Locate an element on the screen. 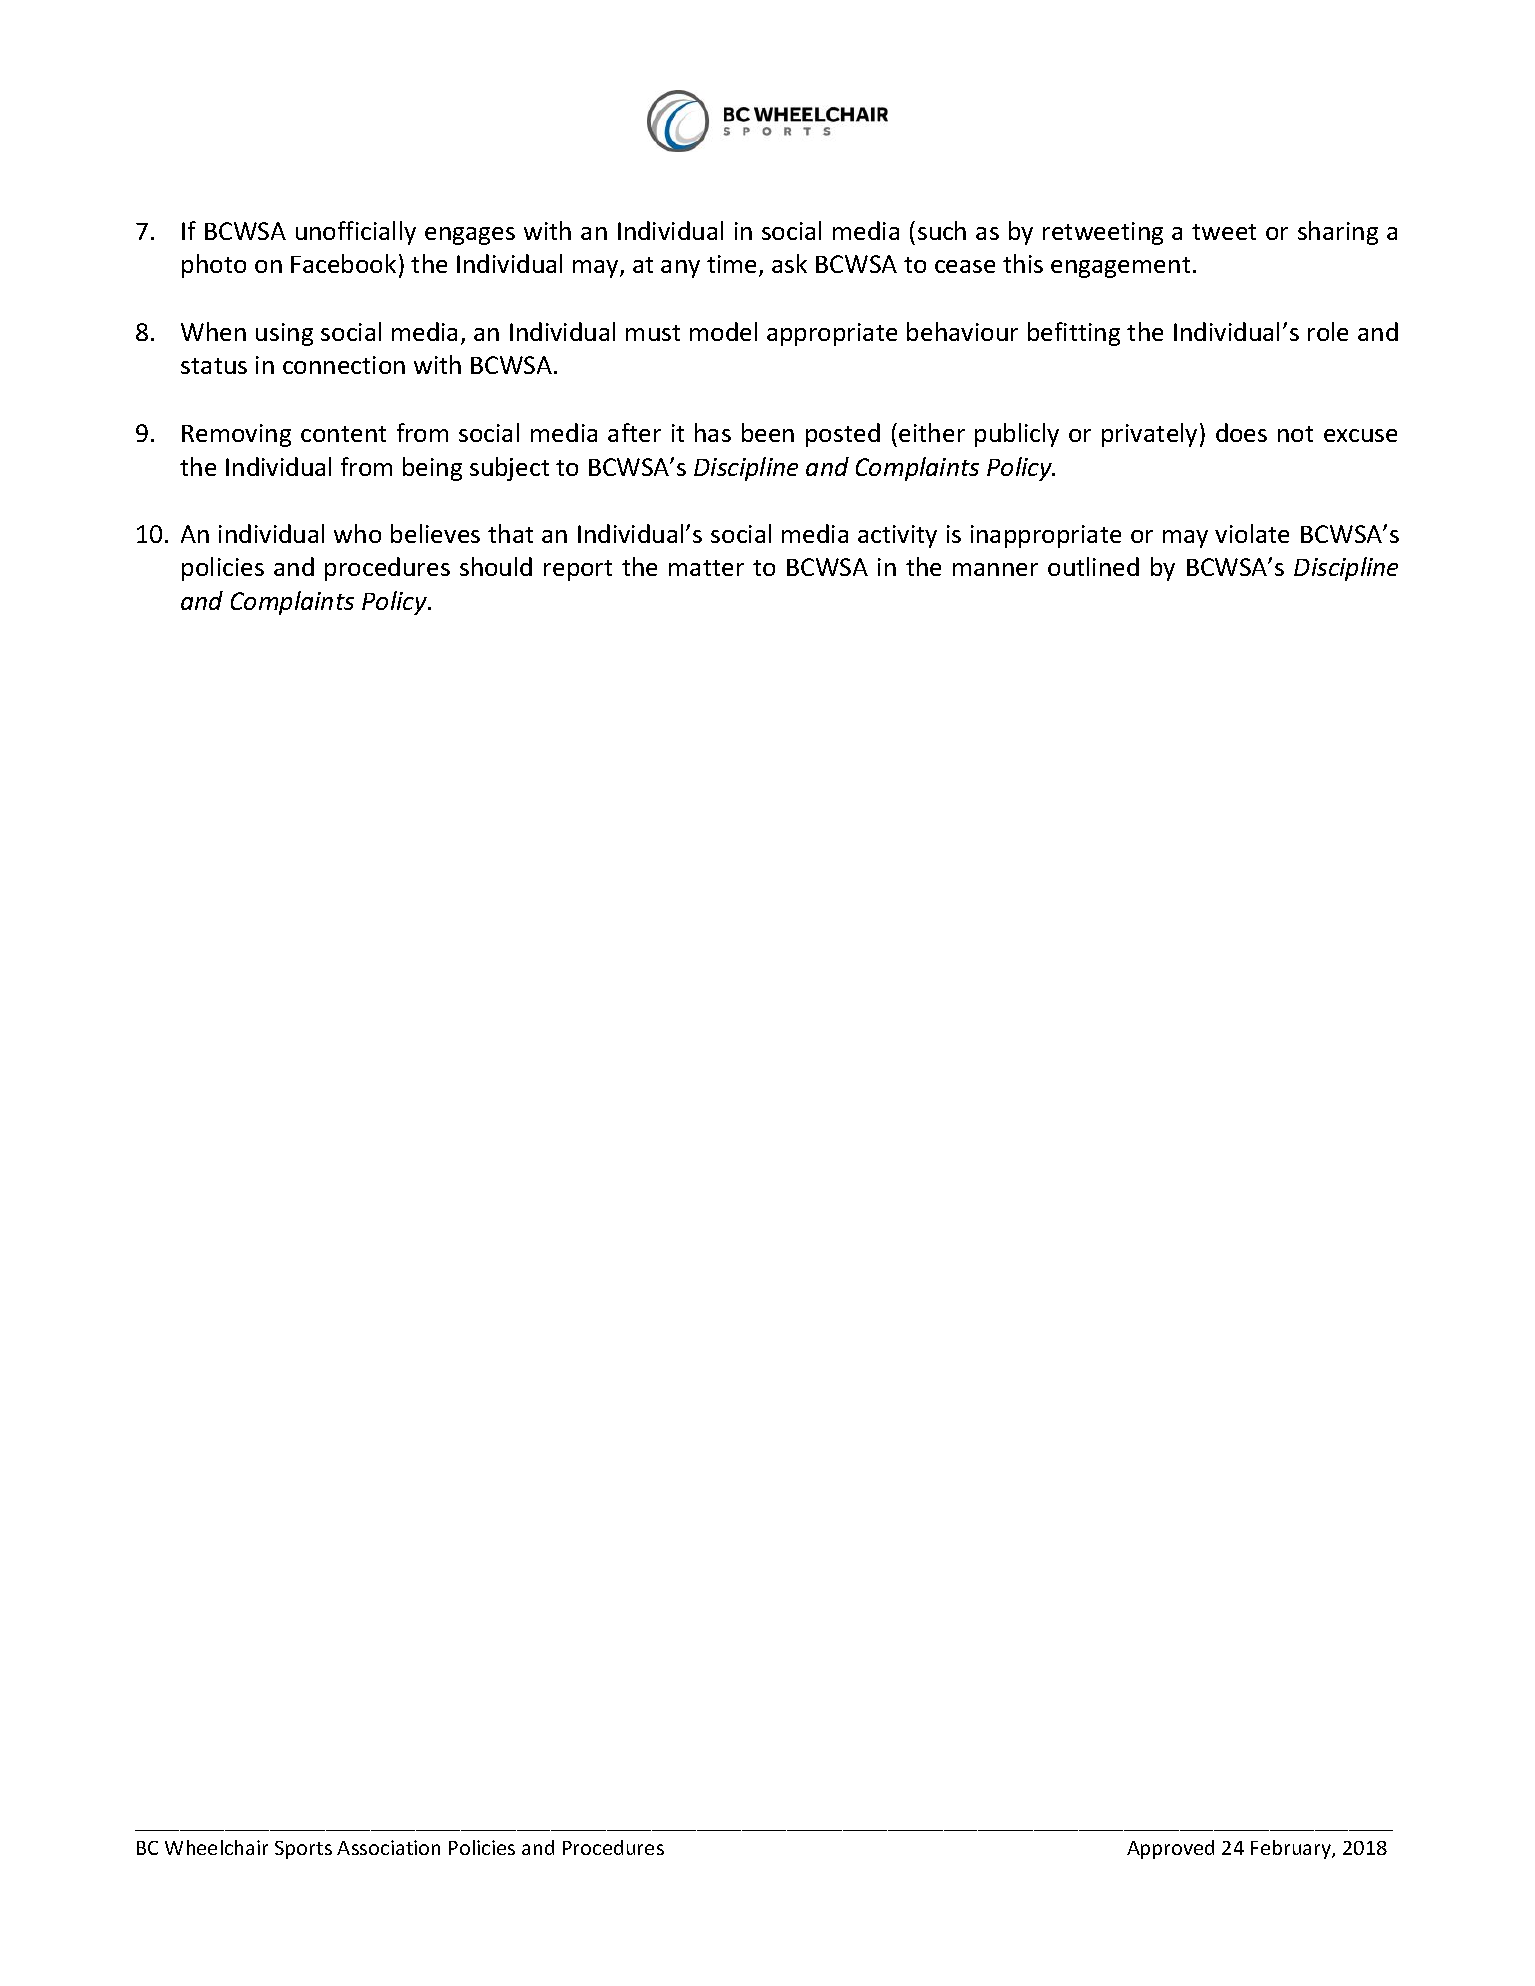 This screenshot has height=1986, width=1535. Wheelchair is located at coordinates (216, 1847).
